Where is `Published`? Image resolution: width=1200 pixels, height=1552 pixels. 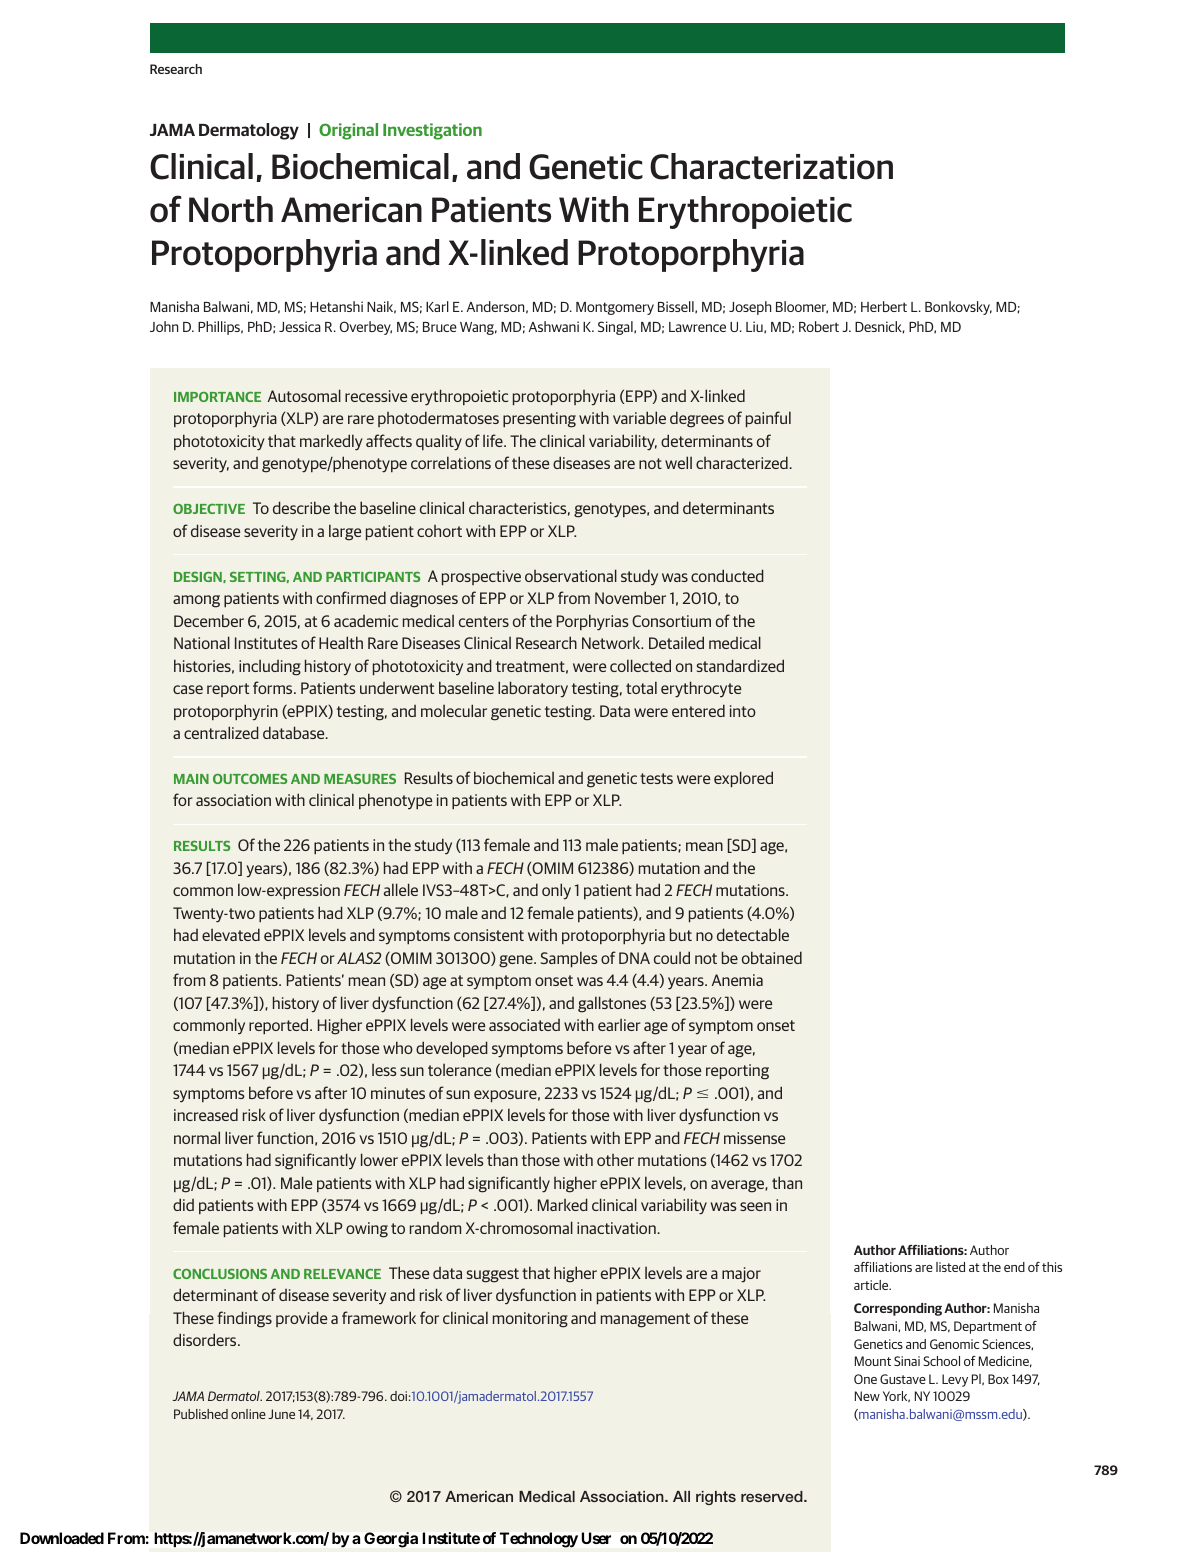
Published is located at coordinates (201, 1414).
